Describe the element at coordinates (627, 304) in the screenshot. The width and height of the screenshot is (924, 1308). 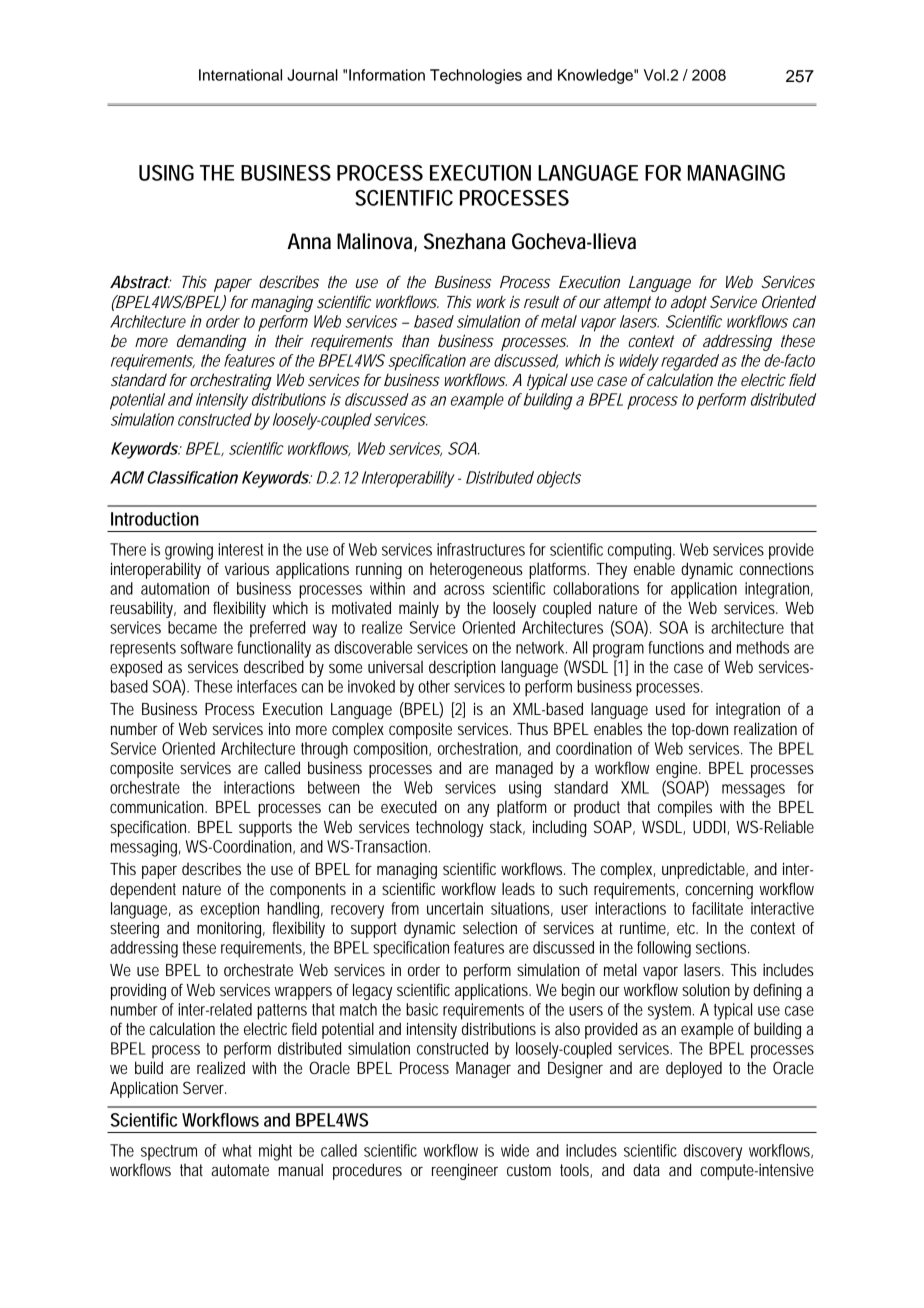
I see `attempt` at that location.
